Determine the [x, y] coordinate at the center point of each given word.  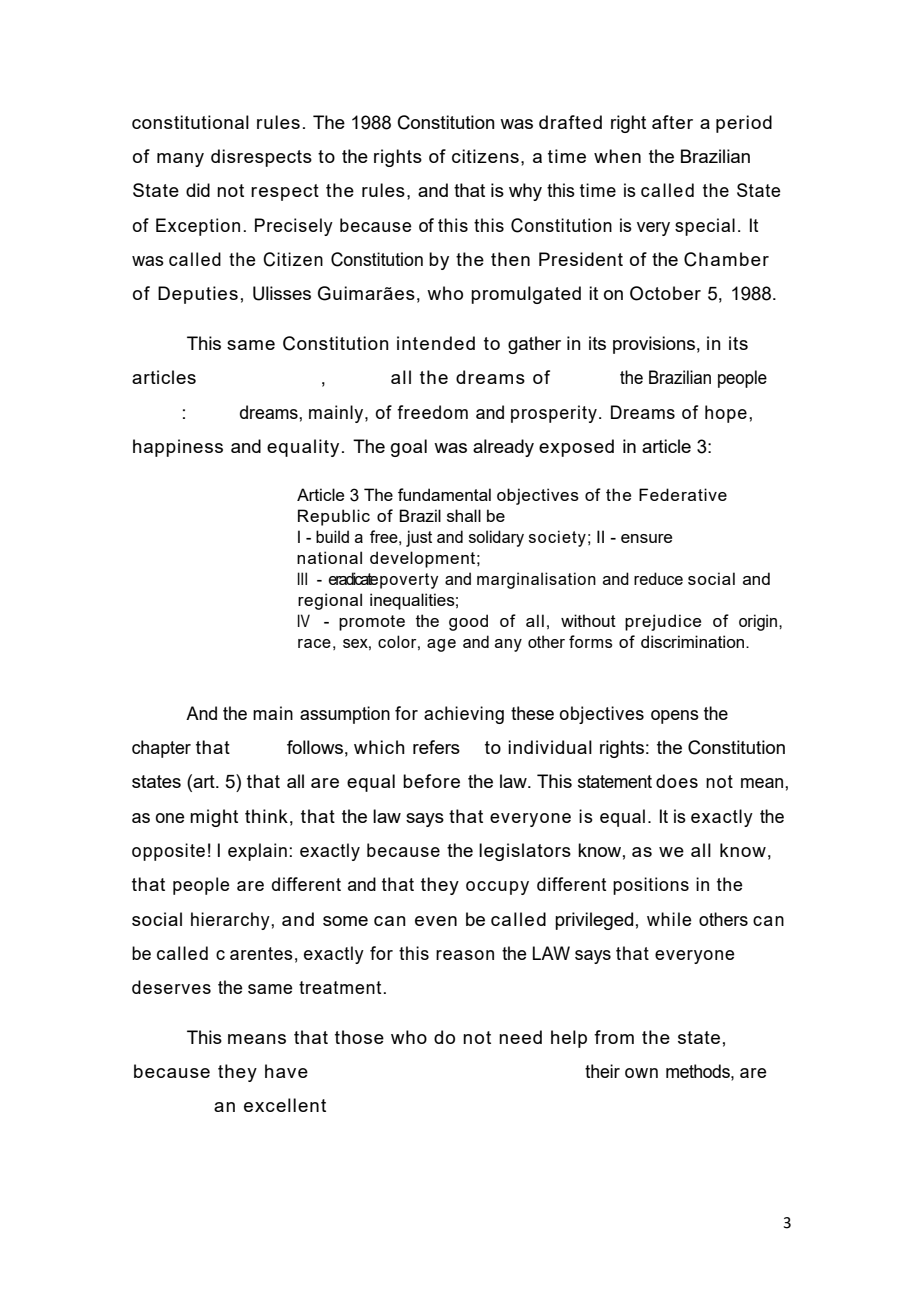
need [520, 1037]
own [641, 1073]
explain [257, 852]
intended [436, 343]
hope [726, 414]
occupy [497, 888]
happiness [178, 448]
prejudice [663, 622]
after [672, 122]
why [525, 192]
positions [651, 886]
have [286, 1071]
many [180, 160]
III [302, 578]
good [468, 622]
